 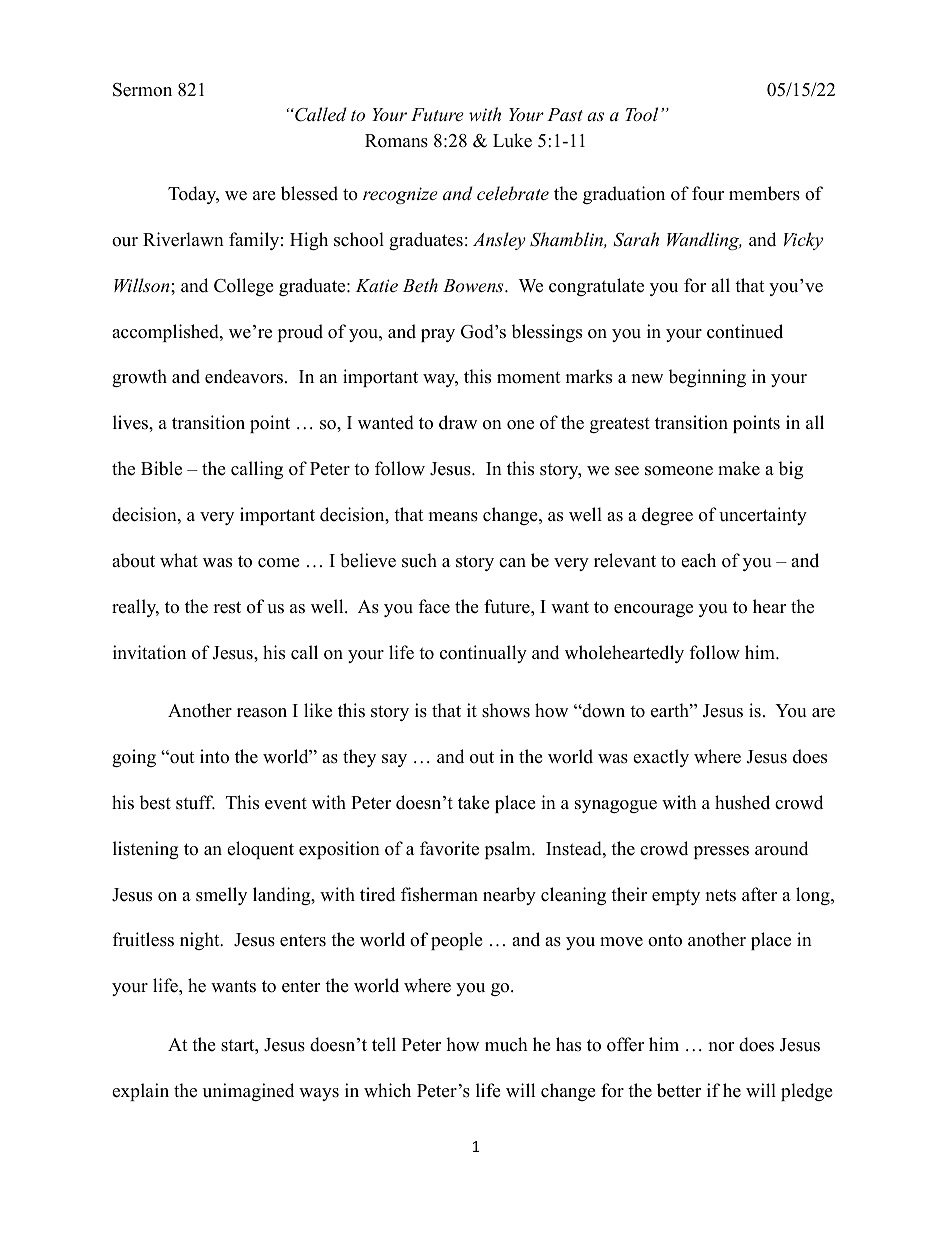 I want to click on exactly, so click(x=661, y=758).
